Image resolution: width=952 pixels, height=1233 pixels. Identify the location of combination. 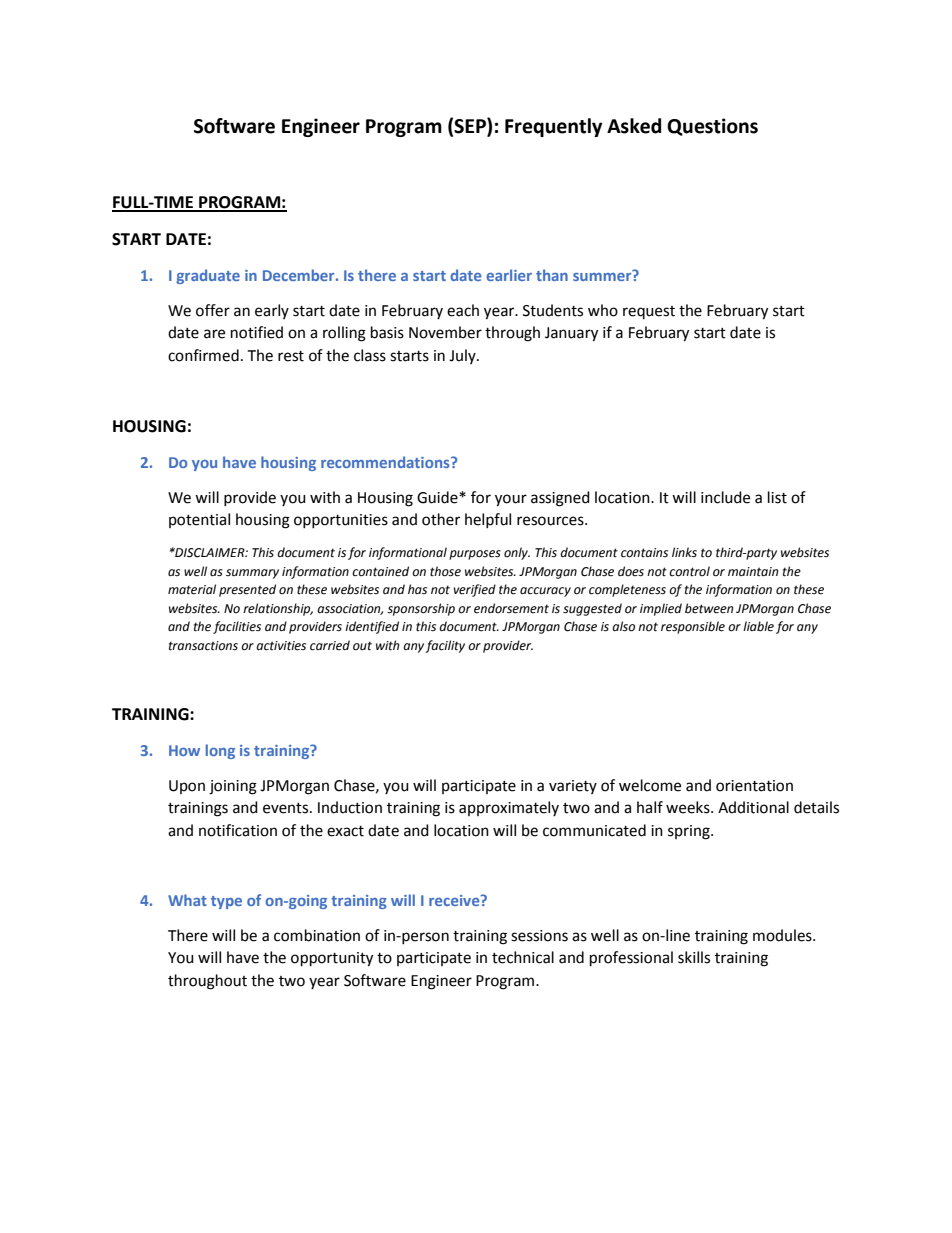
(317, 935).
